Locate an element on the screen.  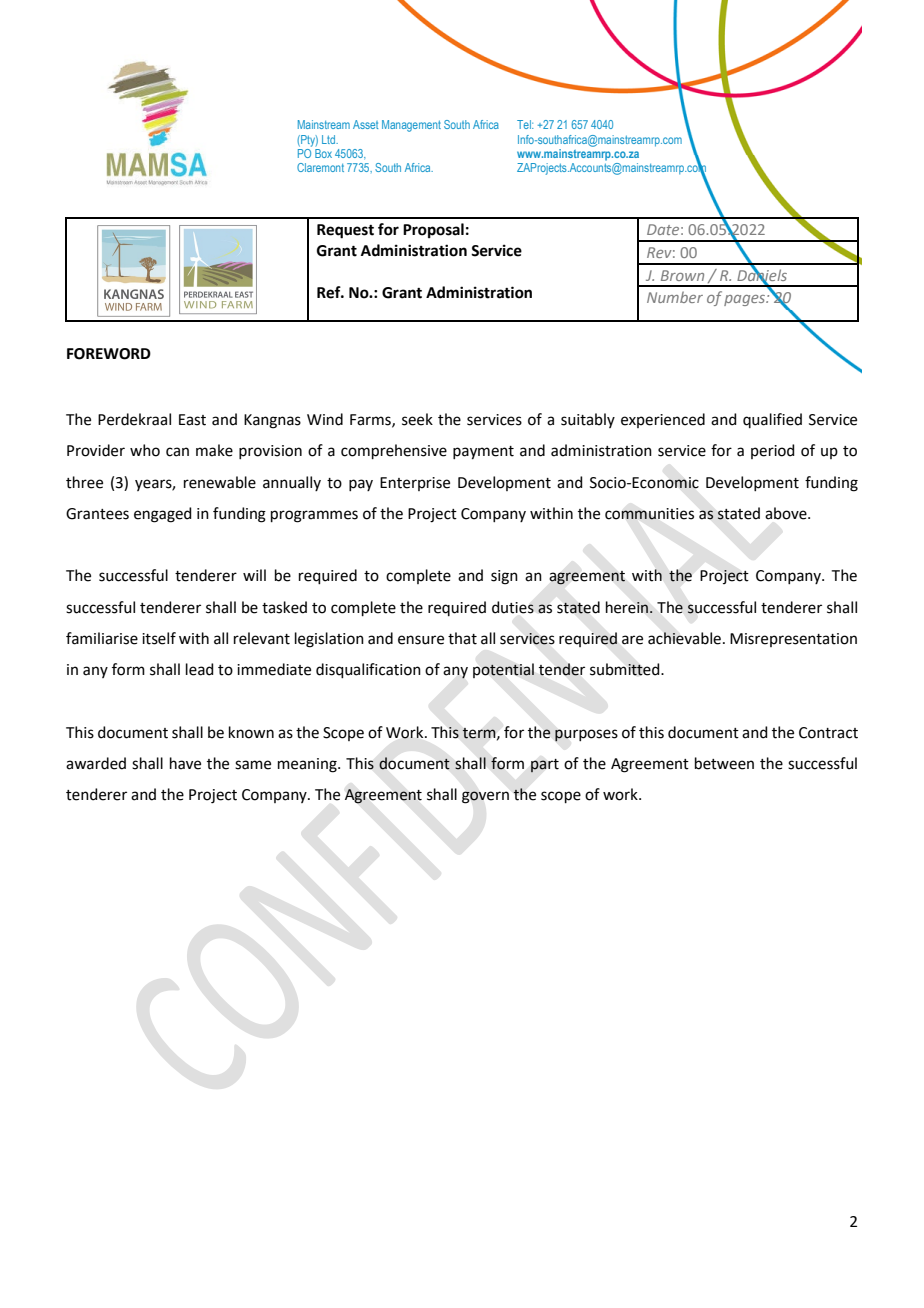
Management is located at coordinates (411, 126).
